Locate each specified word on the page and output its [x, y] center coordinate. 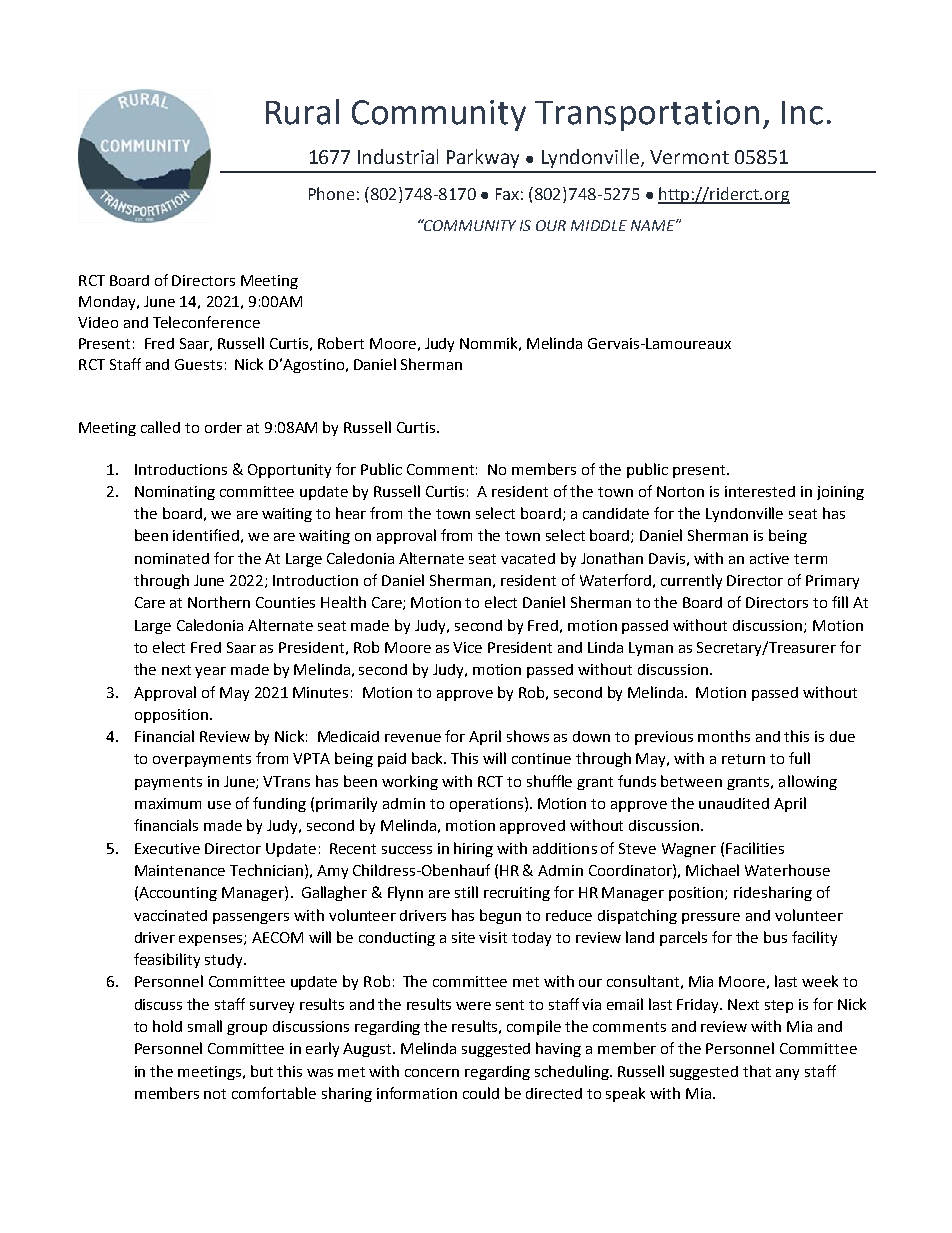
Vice [467, 647]
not [215, 1094]
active [769, 558]
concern [432, 1073]
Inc [802, 113]
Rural [302, 112]
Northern [219, 602]
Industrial [398, 156]
